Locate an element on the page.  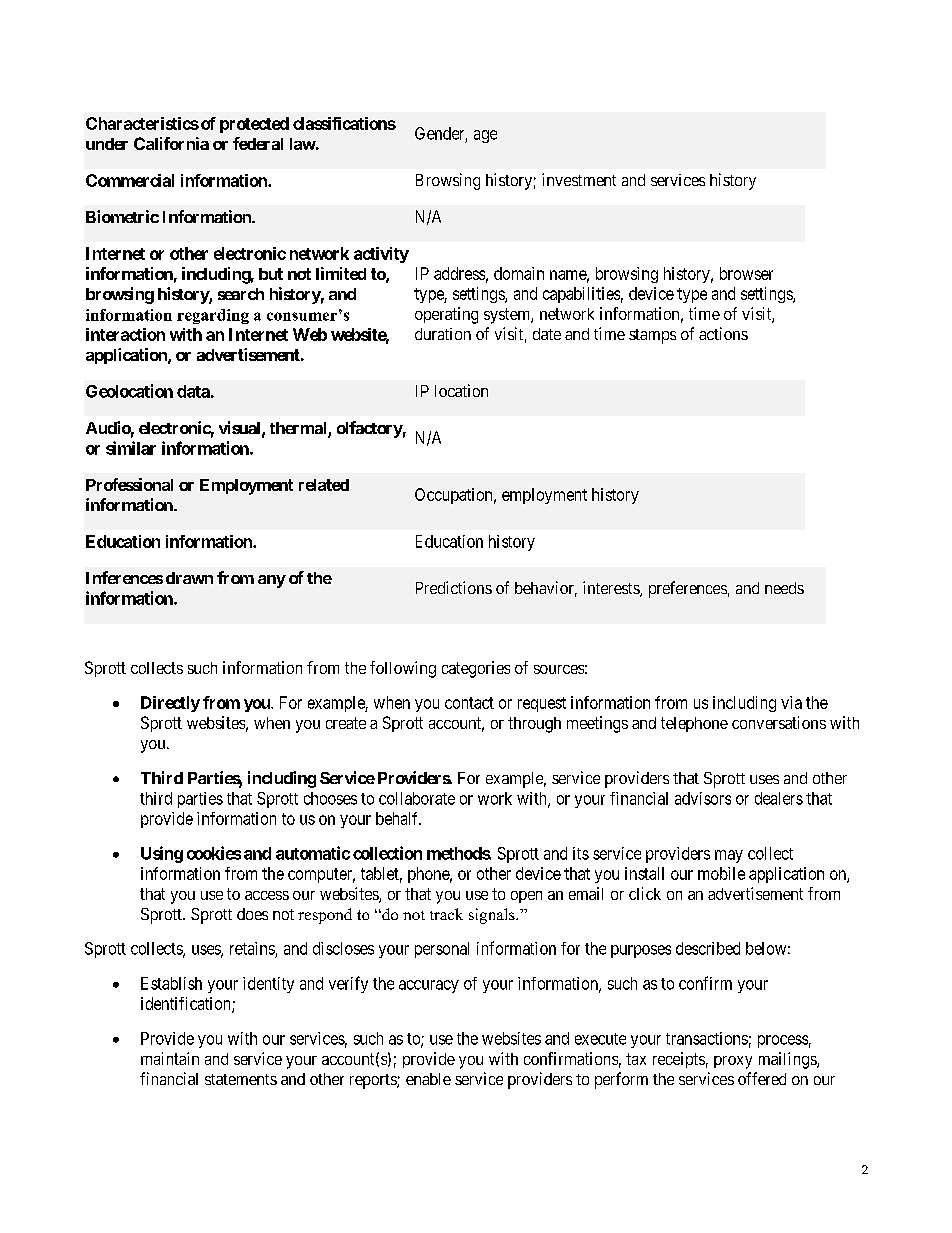
proxy is located at coordinates (733, 1062).
